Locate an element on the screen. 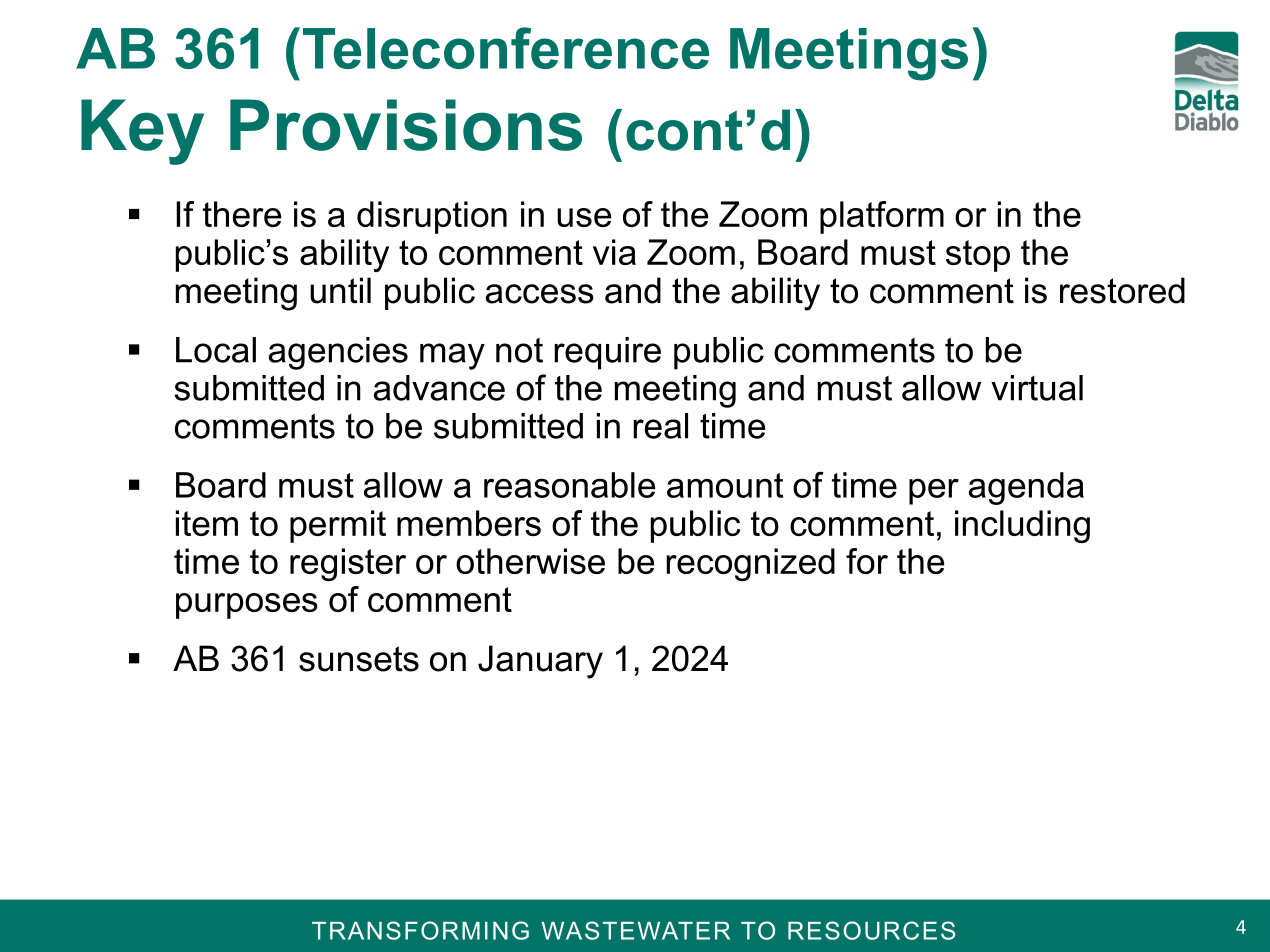  agenda is located at coordinates (1026, 488).
